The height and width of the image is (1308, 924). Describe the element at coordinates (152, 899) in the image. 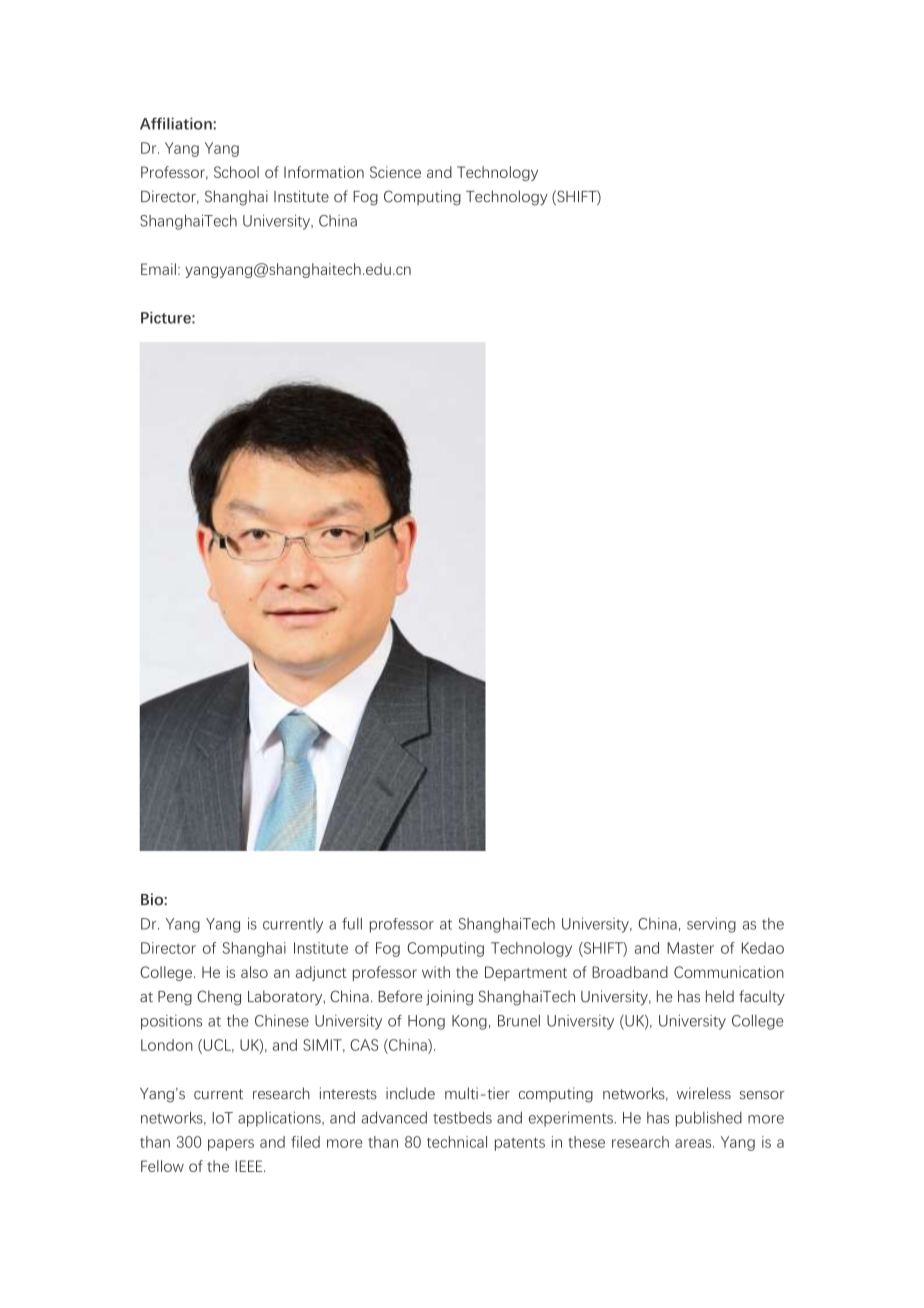

I see `Bio` at that location.
